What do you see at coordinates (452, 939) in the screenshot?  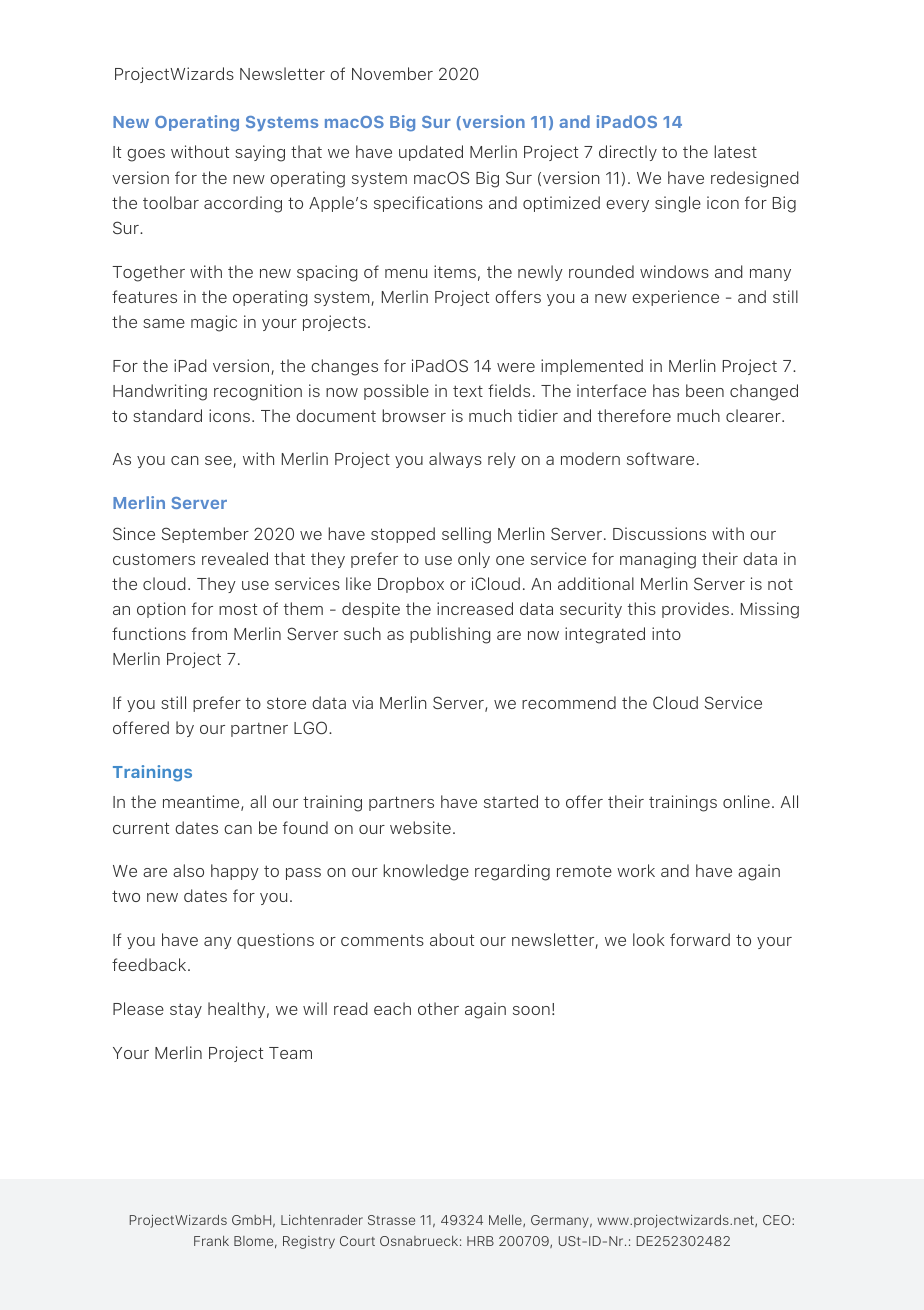 I see `about` at bounding box center [452, 939].
